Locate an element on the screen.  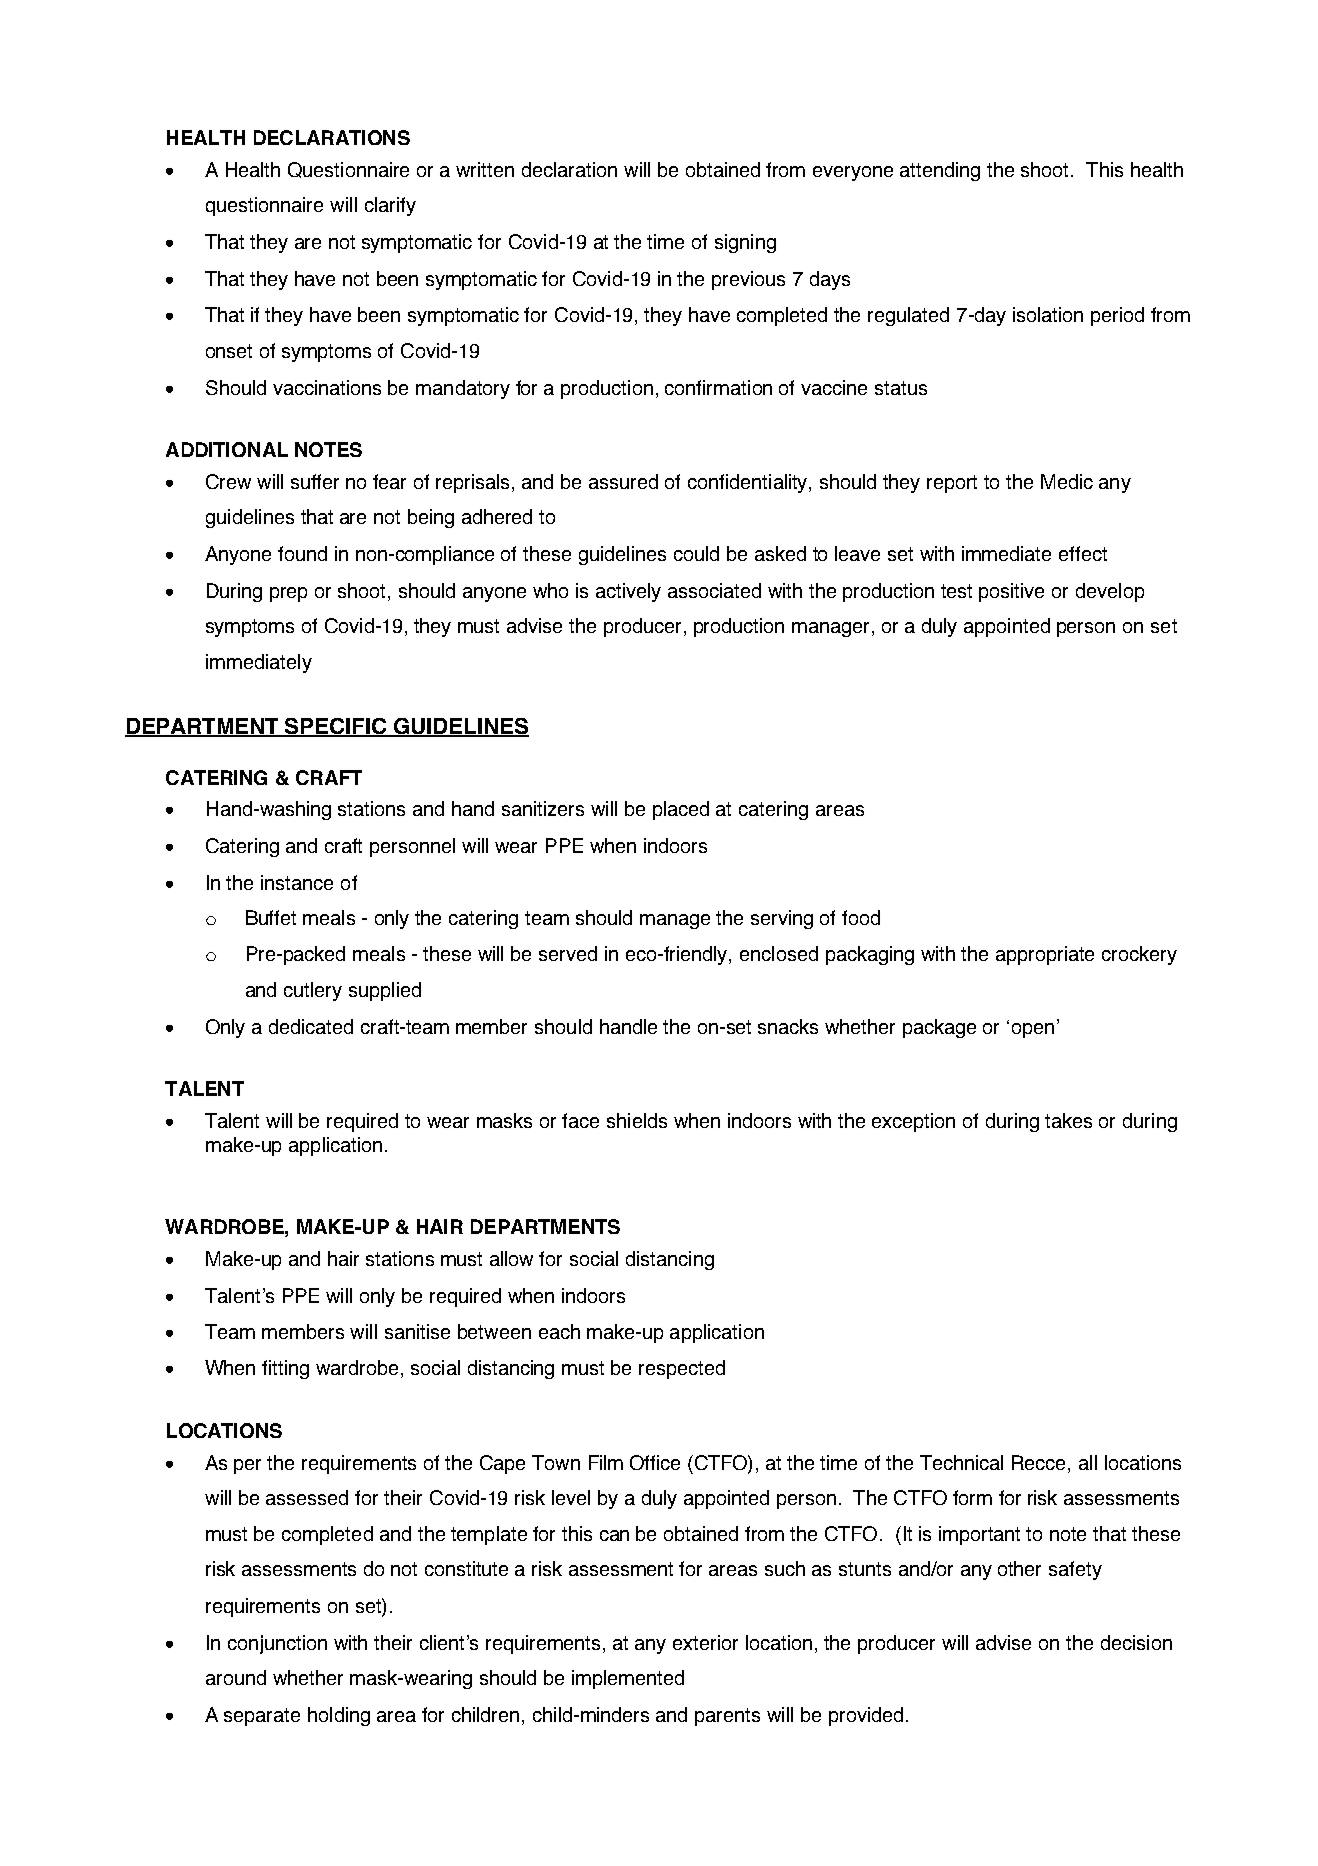
attending is located at coordinates (940, 171).
